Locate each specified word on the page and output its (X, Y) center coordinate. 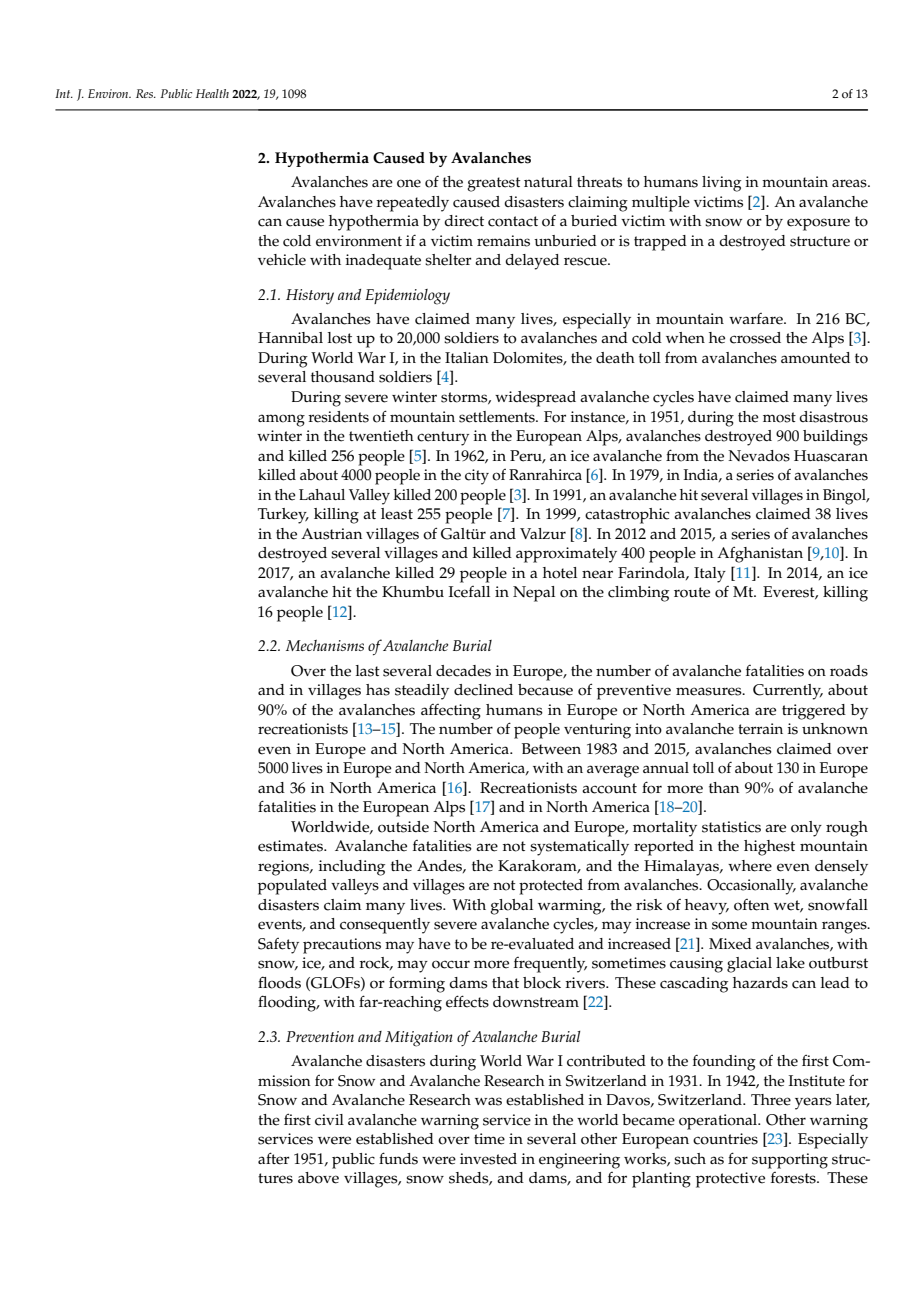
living (721, 184)
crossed (755, 338)
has (378, 690)
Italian (467, 357)
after (274, 1158)
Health (212, 93)
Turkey (283, 516)
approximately (566, 555)
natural (548, 181)
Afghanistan (760, 554)
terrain (760, 729)
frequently (550, 965)
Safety (278, 946)
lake (790, 963)
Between (551, 749)
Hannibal (290, 337)
